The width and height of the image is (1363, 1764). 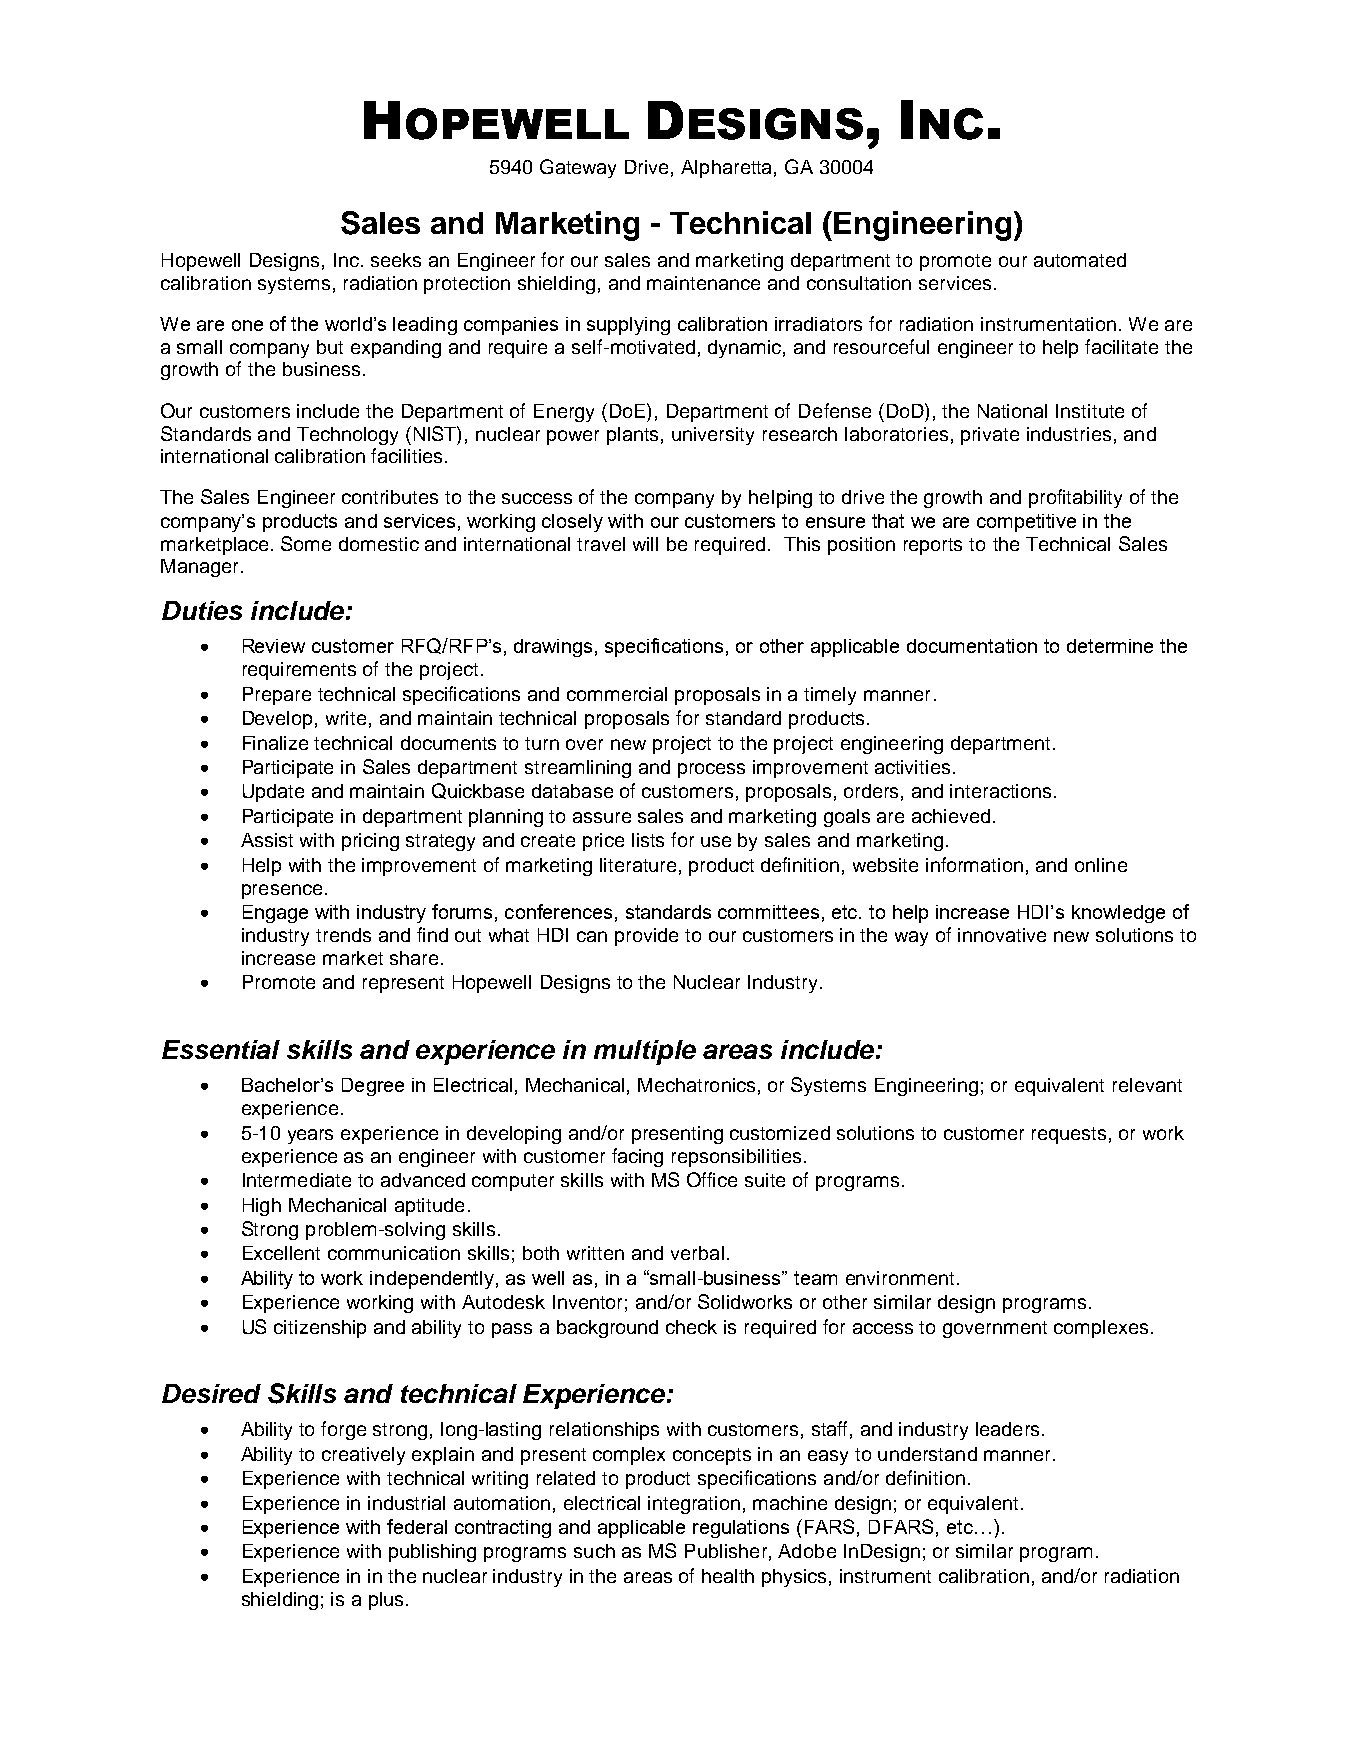 What do you see at coordinates (396, 260) in the image?
I see `seeks` at bounding box center [396, 260].
